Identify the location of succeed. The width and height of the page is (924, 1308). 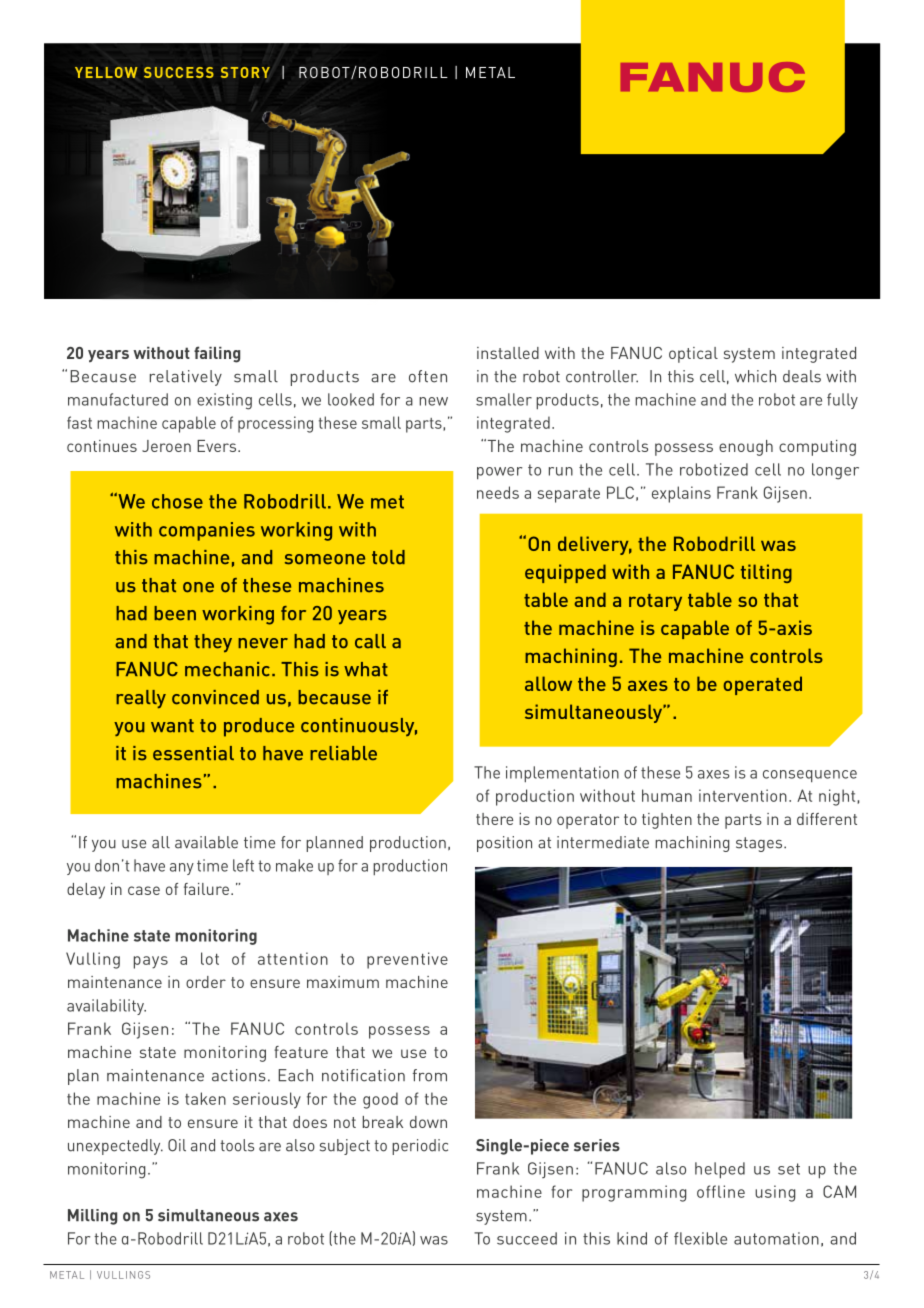
(527, 1238).
